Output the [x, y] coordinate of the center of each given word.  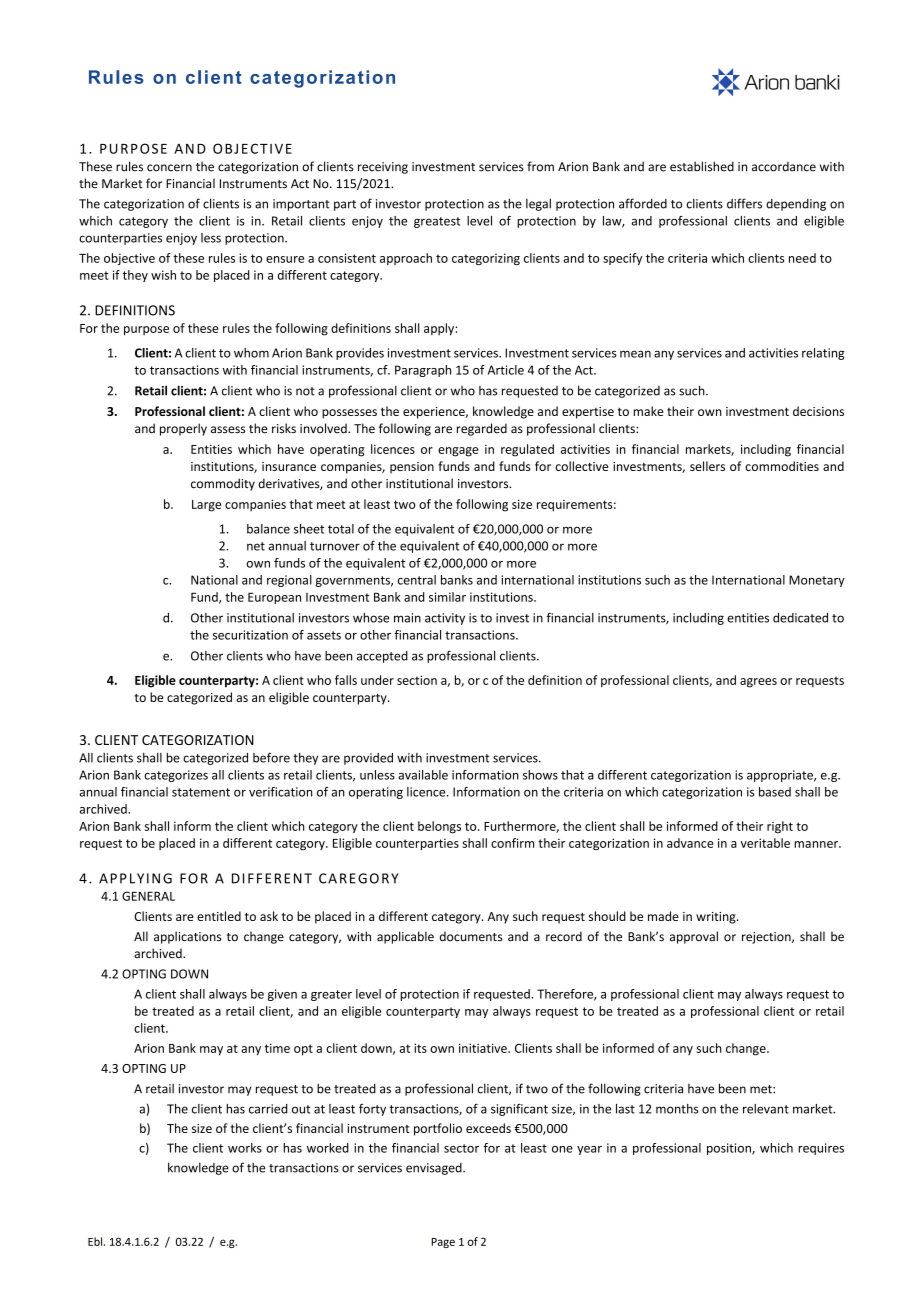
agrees [758, 683]
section [417, 680]
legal [538, 204]
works [245, 1148]
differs [744, 203]
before [271, 758]
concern [169, 168]
